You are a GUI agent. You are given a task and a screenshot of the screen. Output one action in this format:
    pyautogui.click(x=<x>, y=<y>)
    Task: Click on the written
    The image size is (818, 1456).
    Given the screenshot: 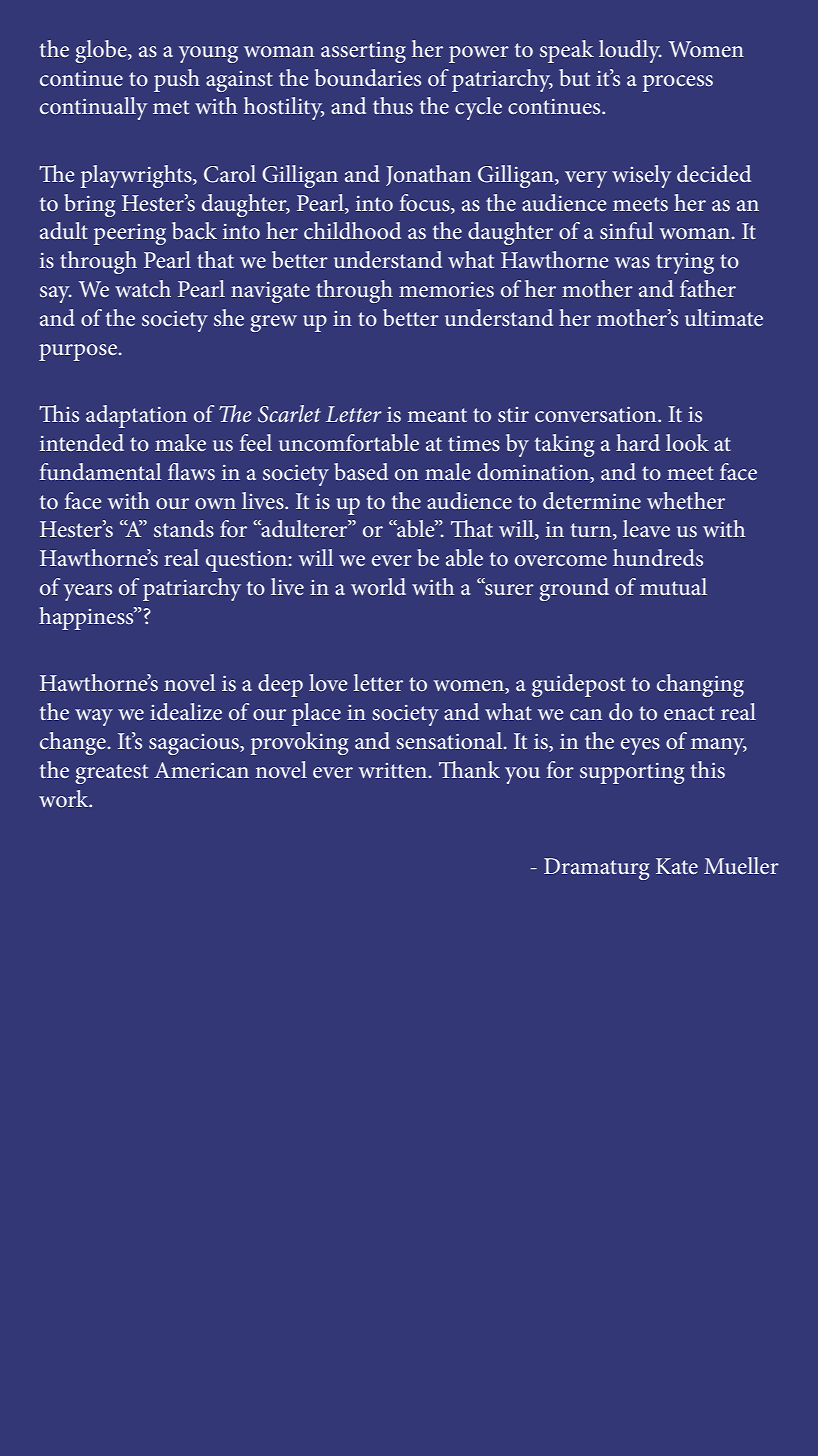 What is the action you would take?
    pyautogui.click(x=394, y=770)
